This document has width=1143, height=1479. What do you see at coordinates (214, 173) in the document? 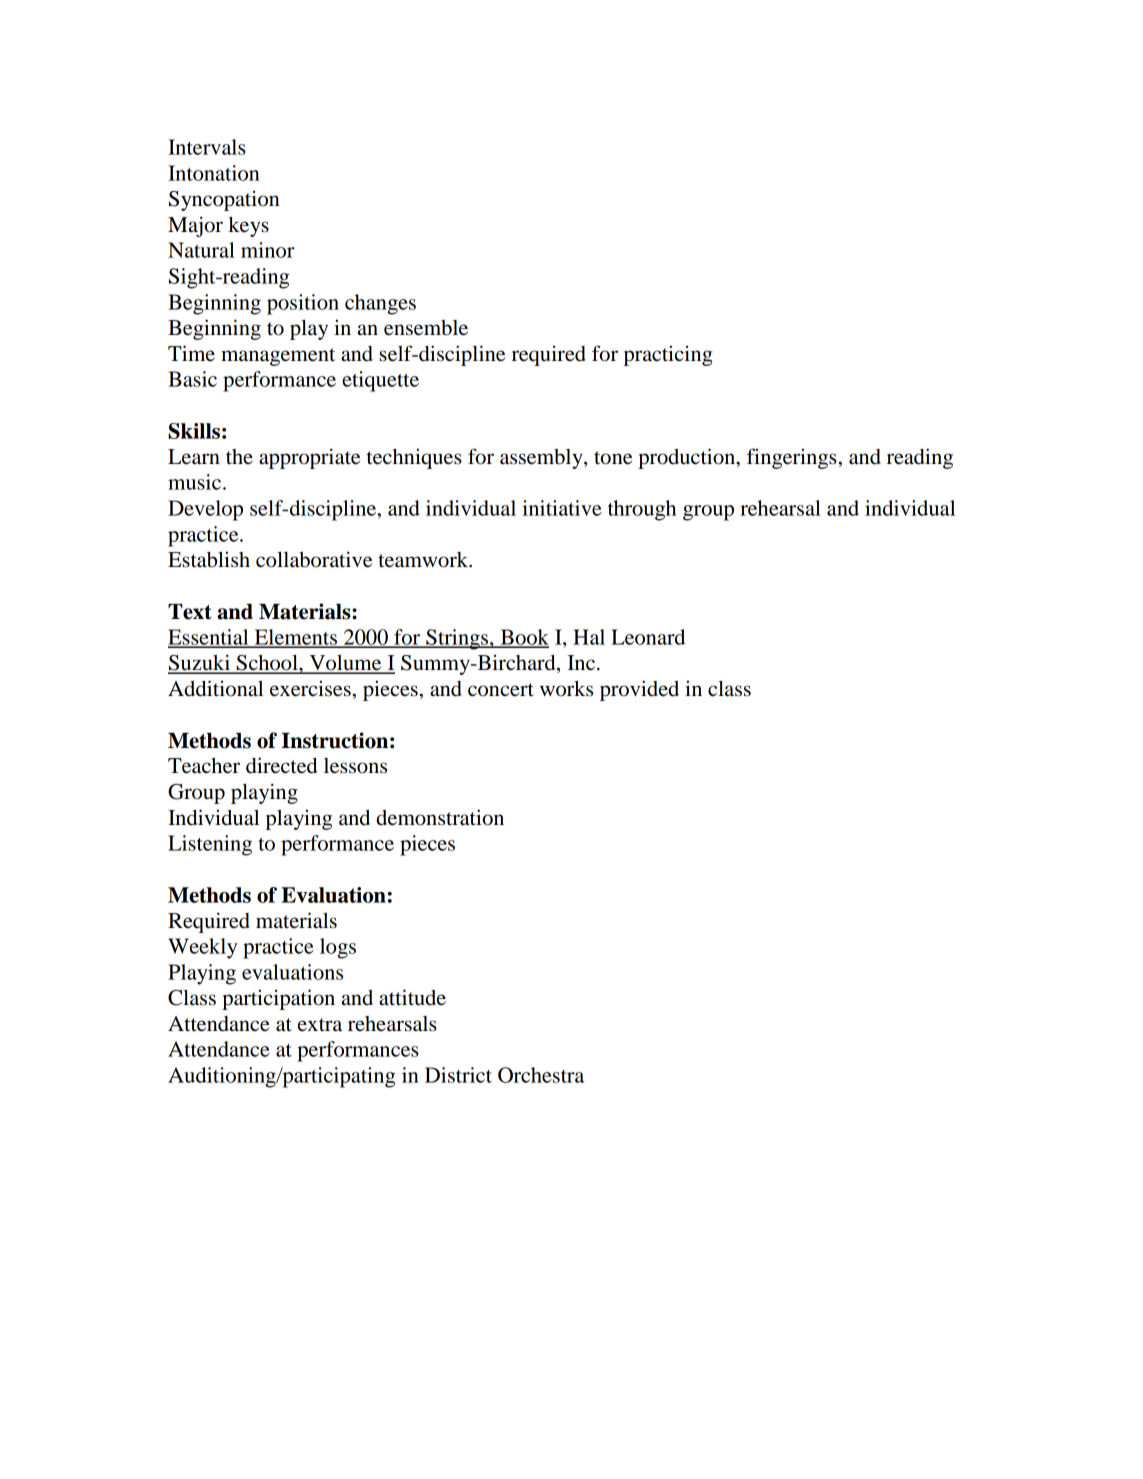
I see `Intonation` at bounding box center [214, 173].
